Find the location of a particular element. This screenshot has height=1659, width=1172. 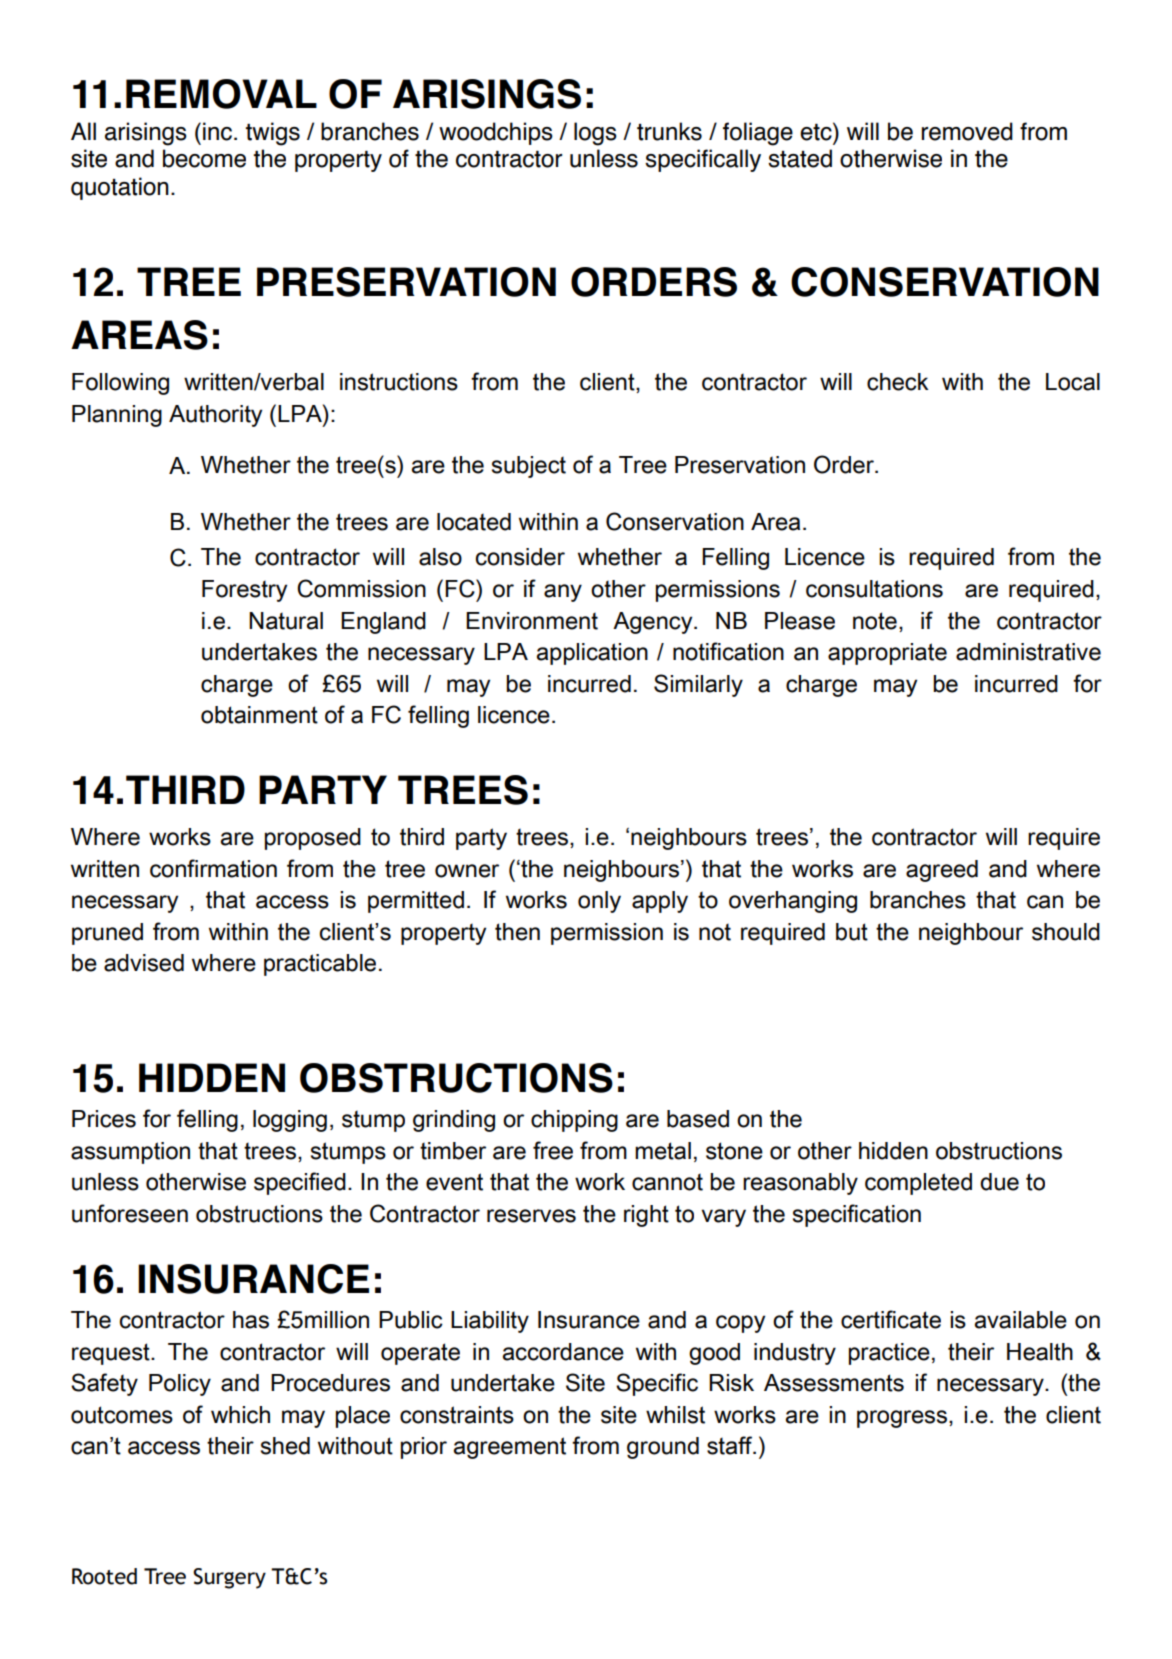

logs is located at coordinates (595, 134).
